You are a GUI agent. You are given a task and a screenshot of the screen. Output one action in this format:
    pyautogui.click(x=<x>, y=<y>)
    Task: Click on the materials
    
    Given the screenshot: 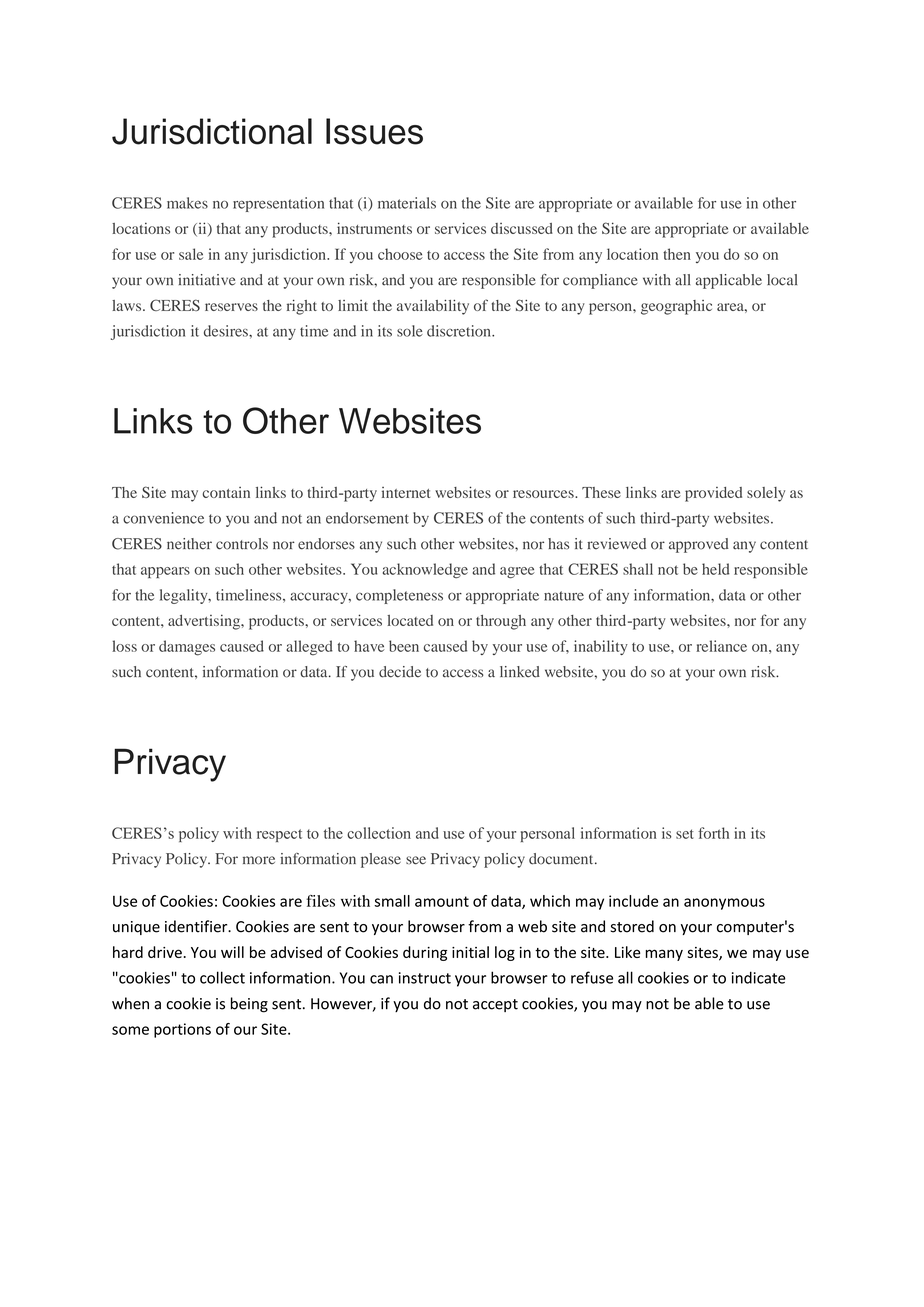 What is the action you would take?
    pyautogui.click(x=407, y=203)
